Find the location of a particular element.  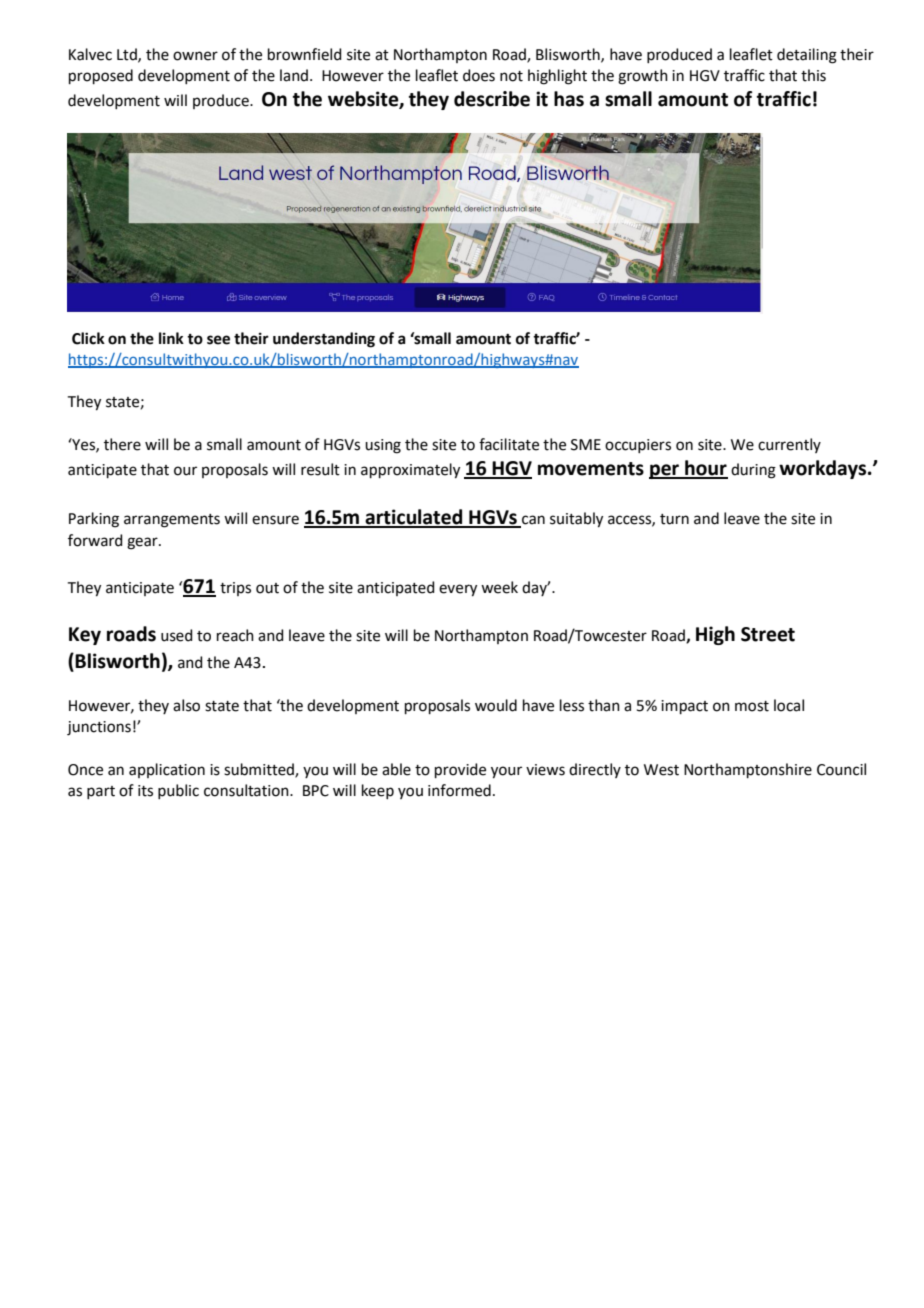

currently is located at coordinates (789, 445).
